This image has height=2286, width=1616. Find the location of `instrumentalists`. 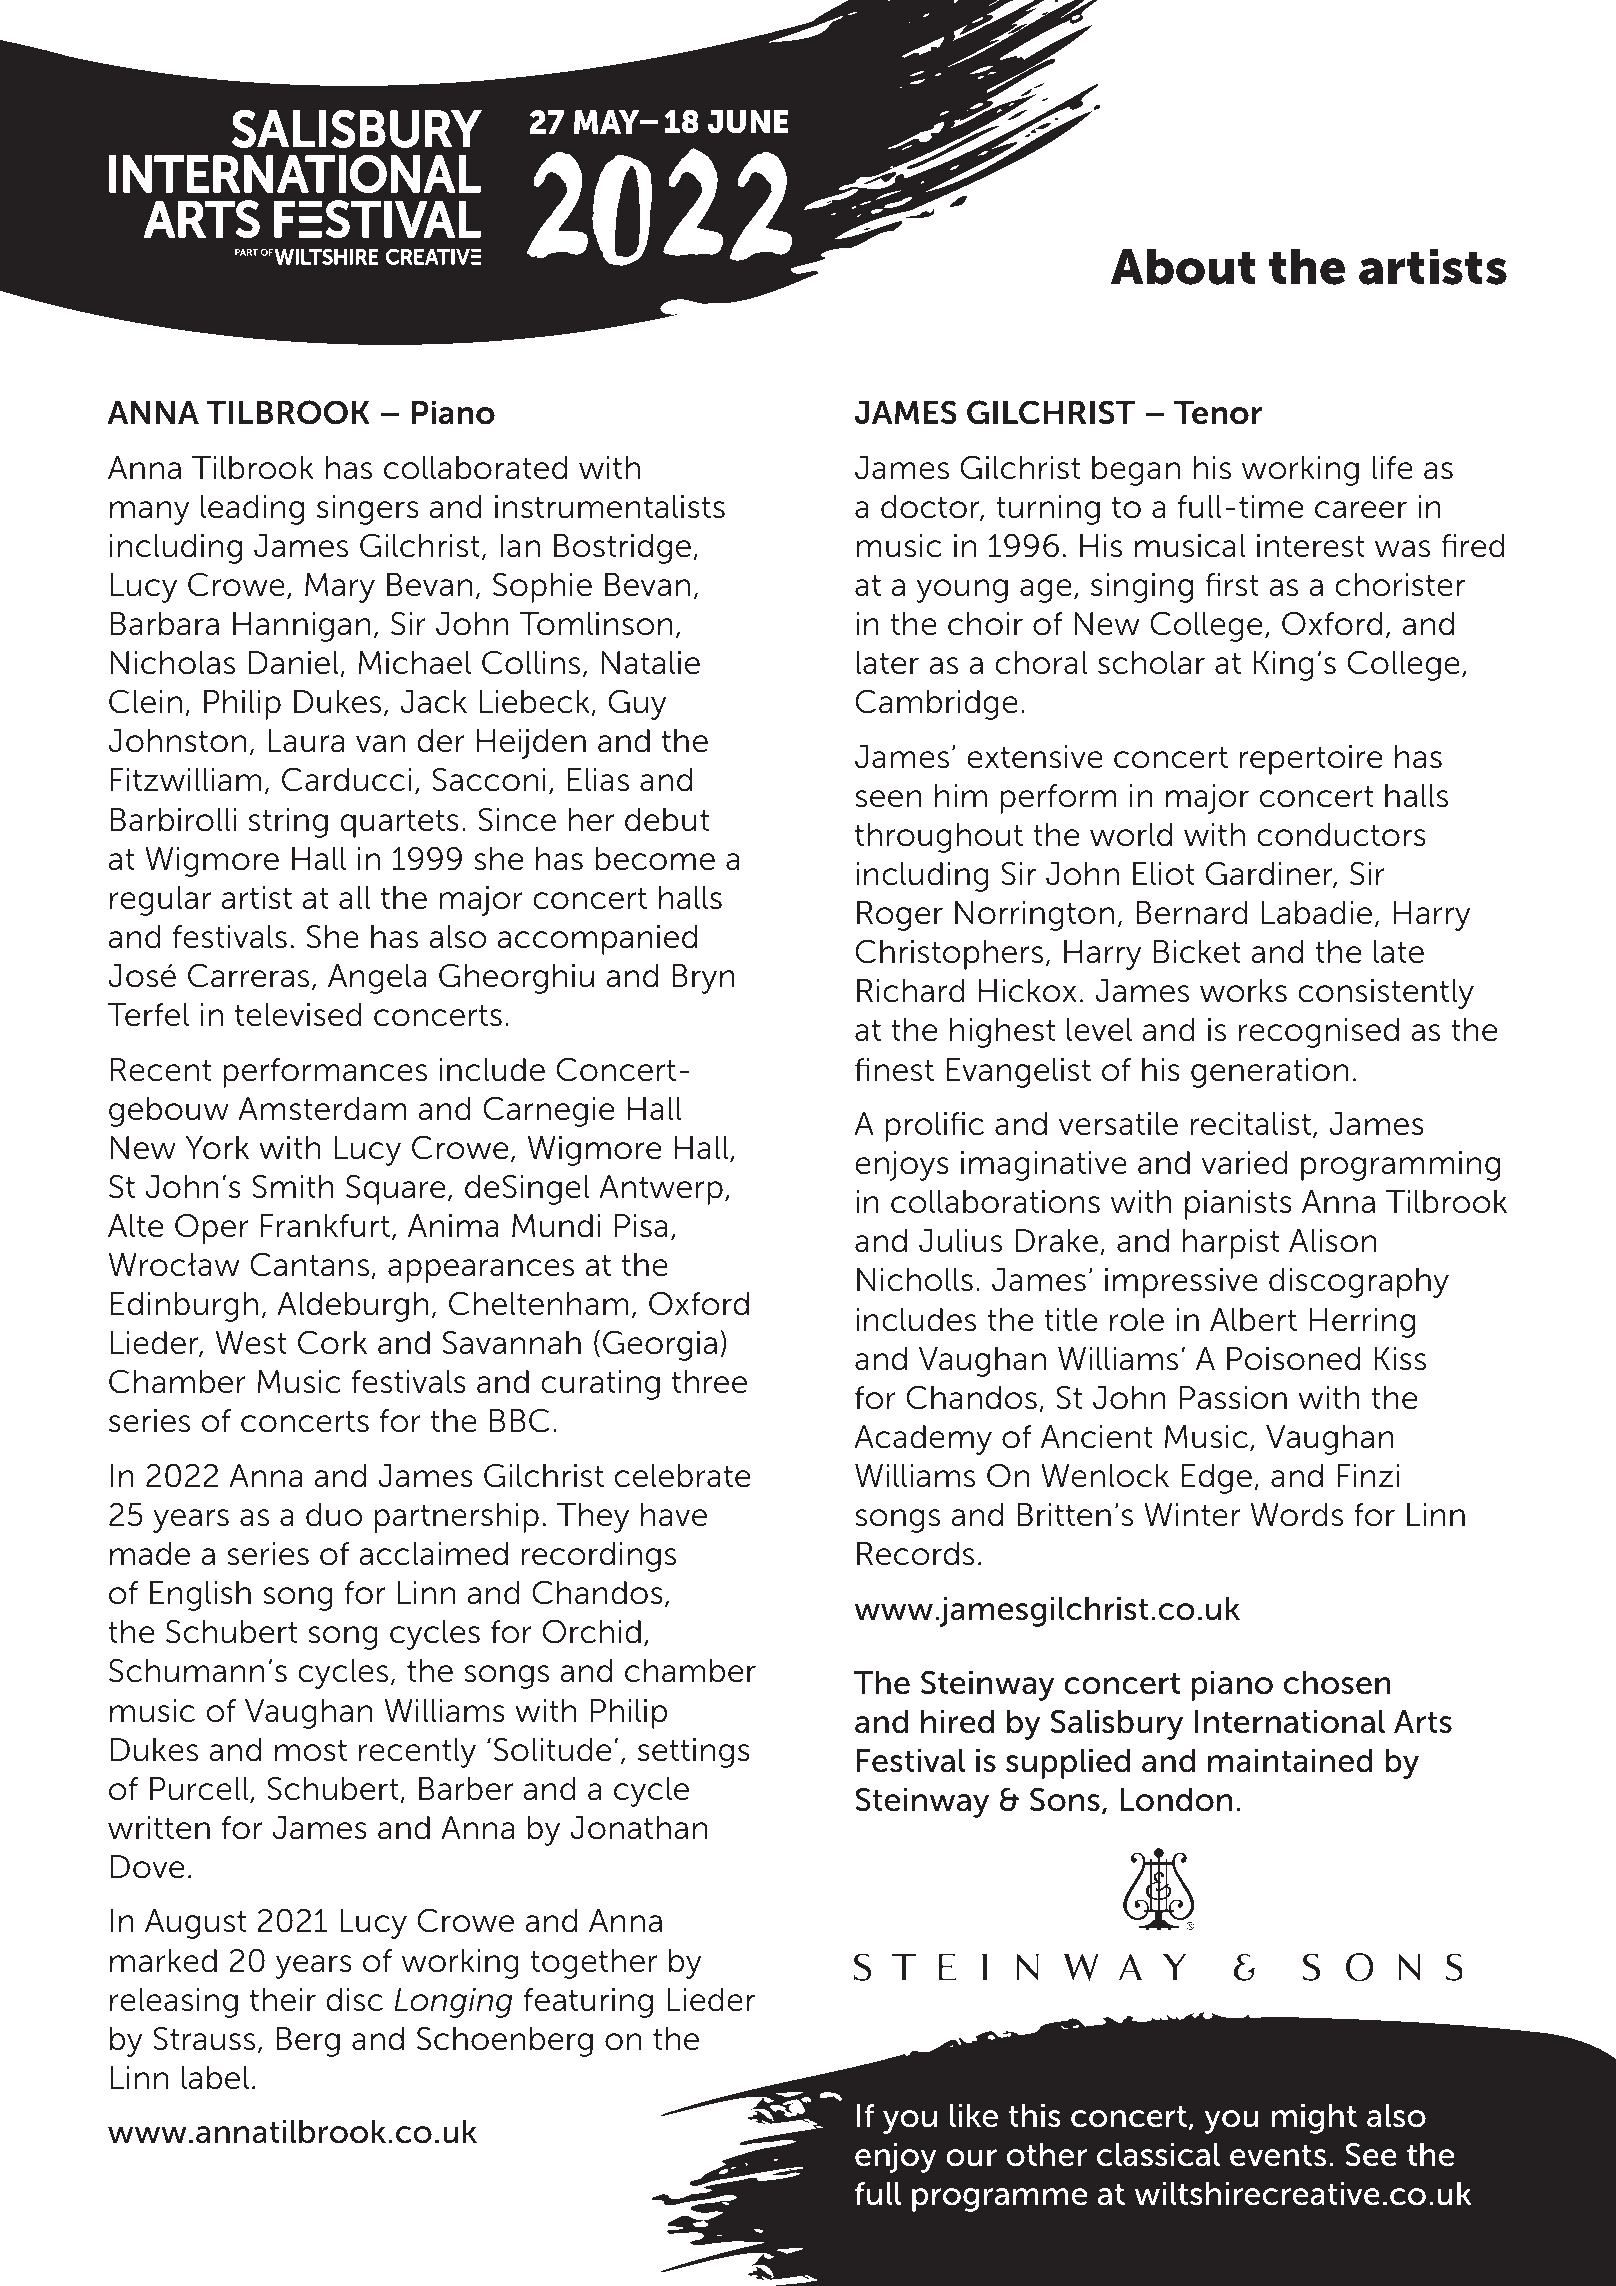

instrumentalists is located at coordinates (610, 507).
